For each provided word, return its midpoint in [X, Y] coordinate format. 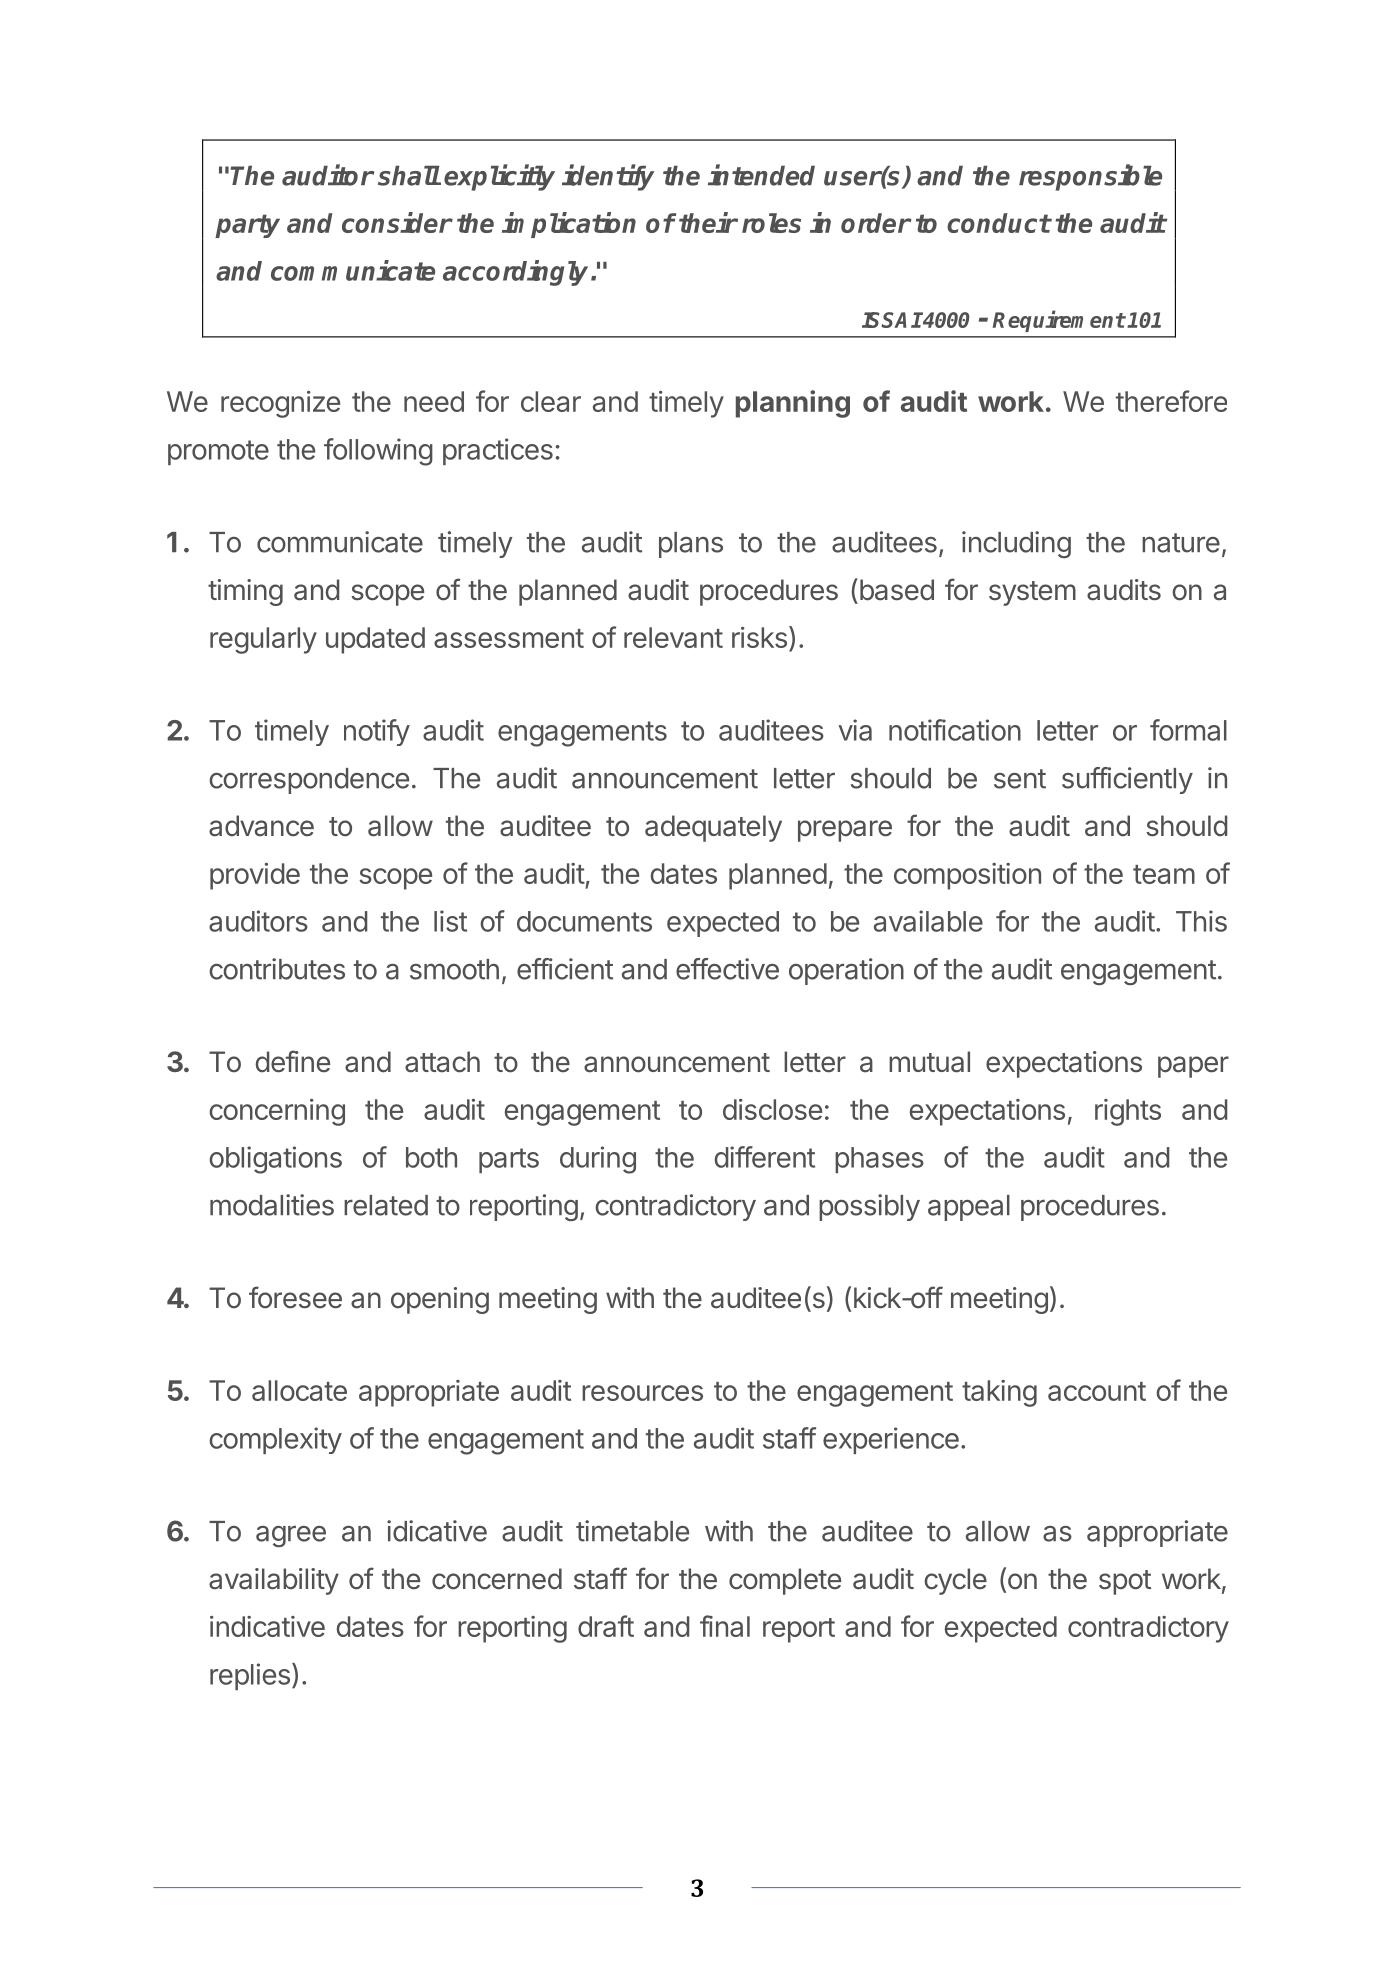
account [1097, 1391]
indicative [267, 1626]
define [292, 1061]
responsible [1090, 177]
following [378, 452]
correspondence [309, 781]
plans [691, 545]
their [708, 222]
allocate [299, 1390]
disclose [772, 1109]
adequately [713, 828]
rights [1128, 1112]
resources [642, 1393]
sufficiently [1127, 780]
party [247, 226]
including [1016, 544]
